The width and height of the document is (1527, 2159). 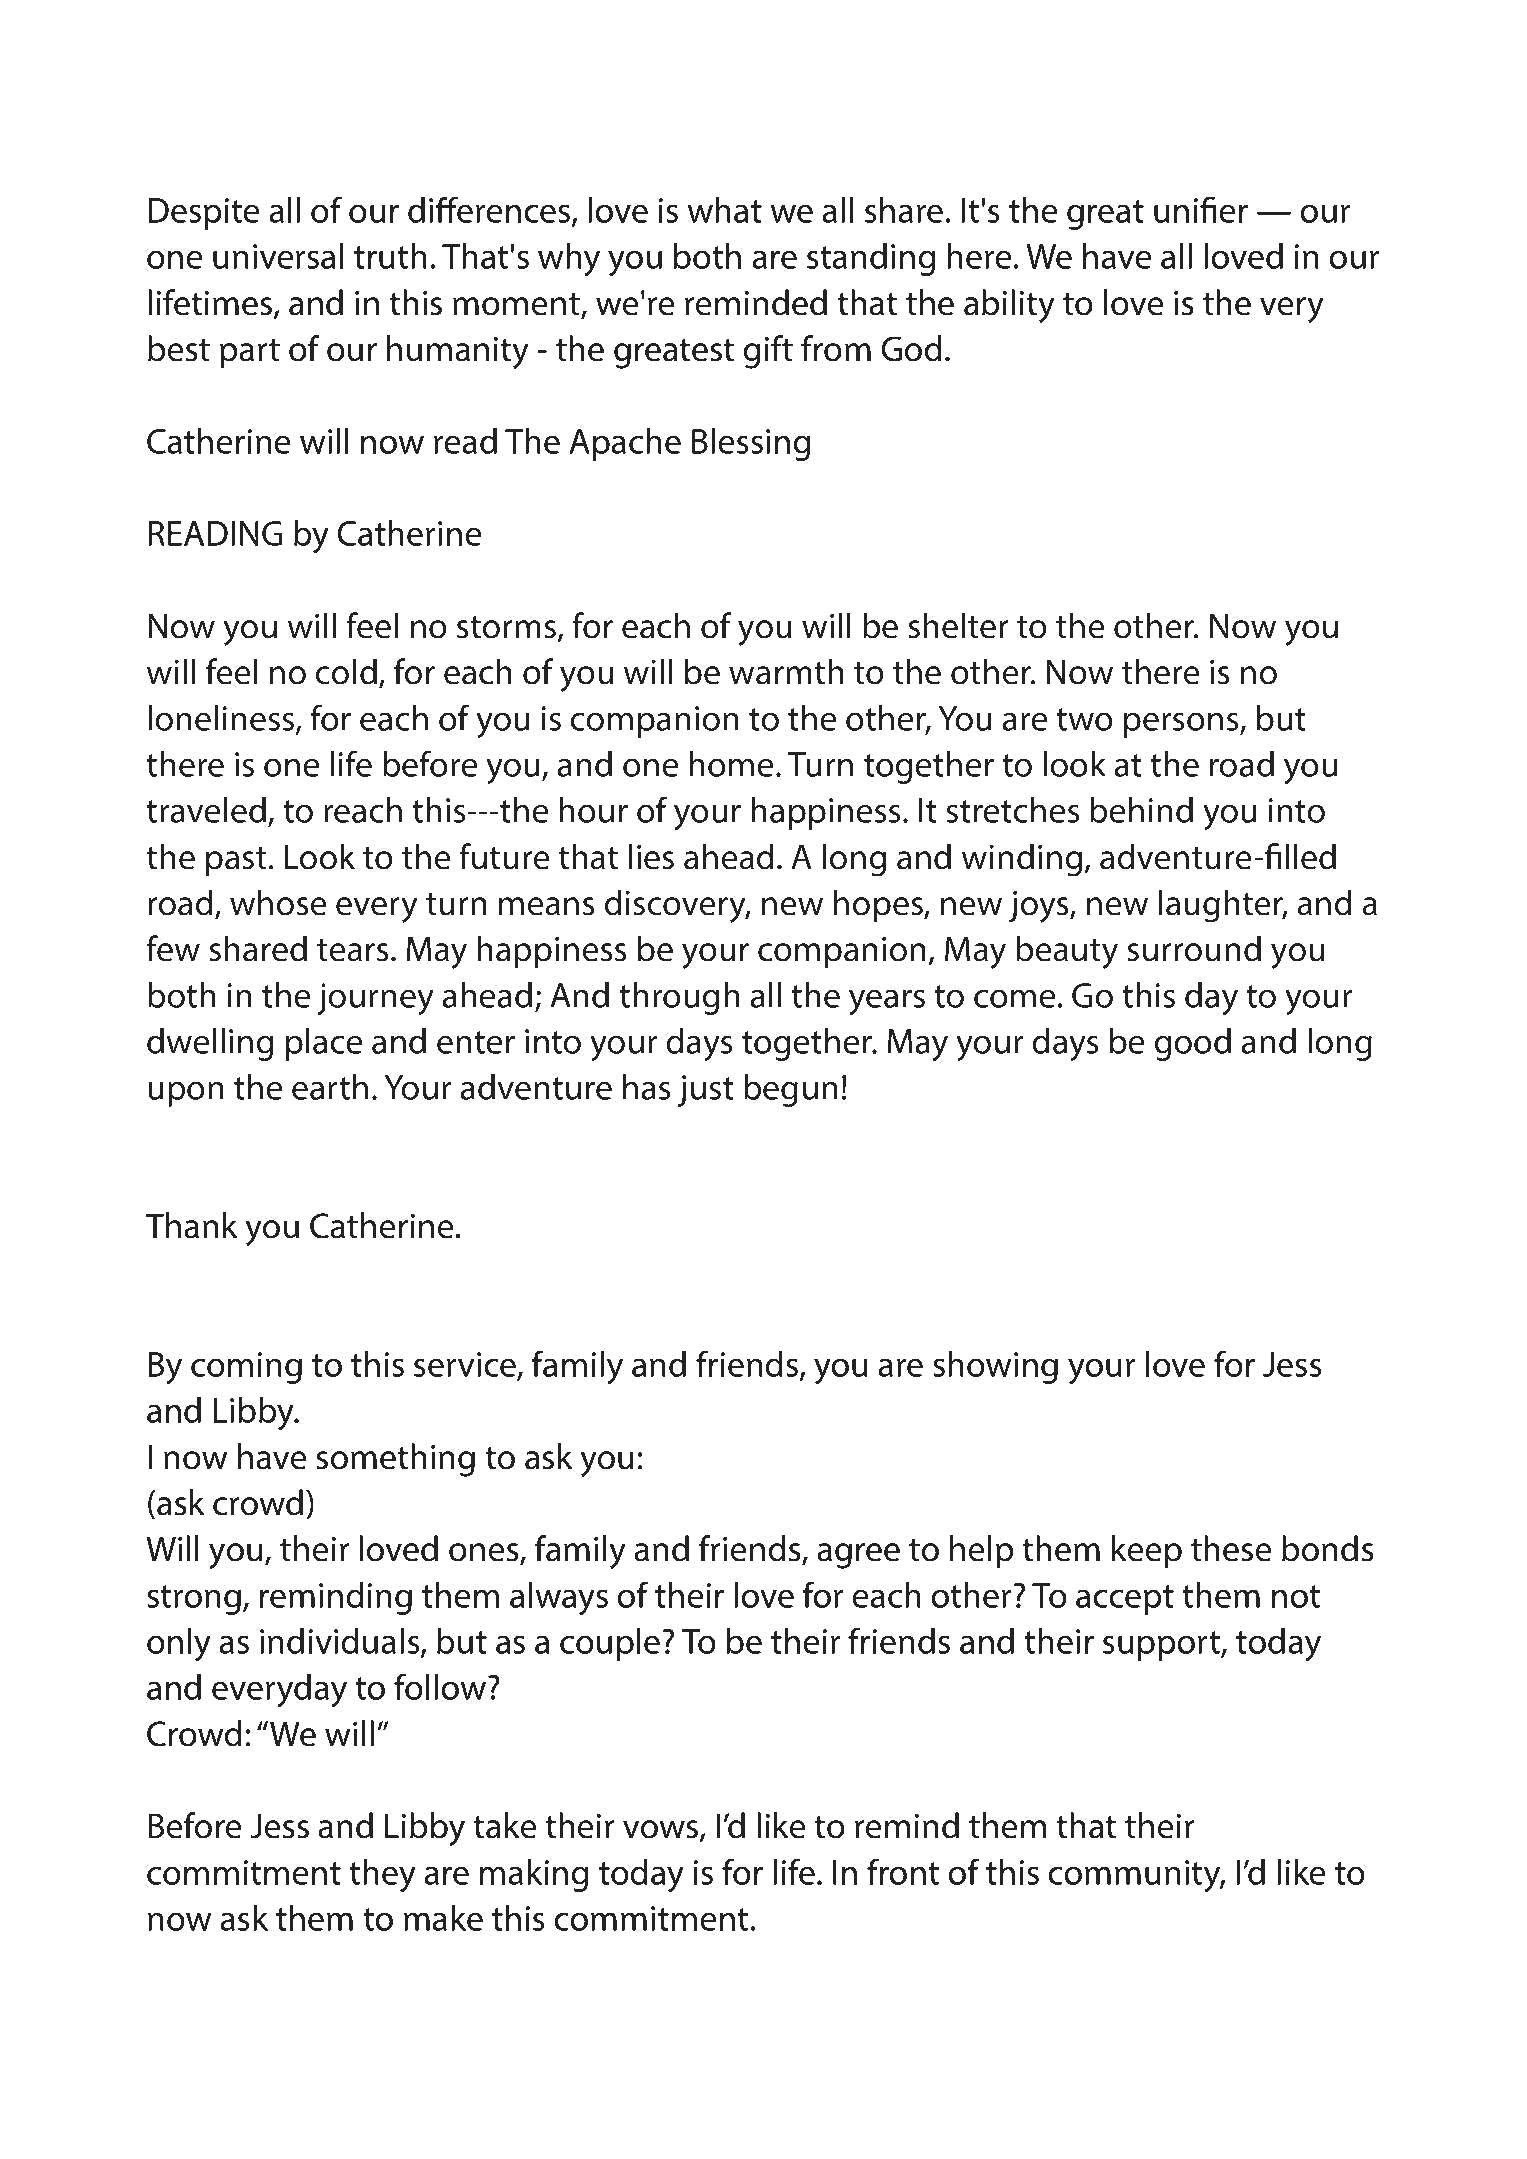 What do you see at coordinates (382, 1876) in the document?
I see `they` at bounding box center [382, 1876].
